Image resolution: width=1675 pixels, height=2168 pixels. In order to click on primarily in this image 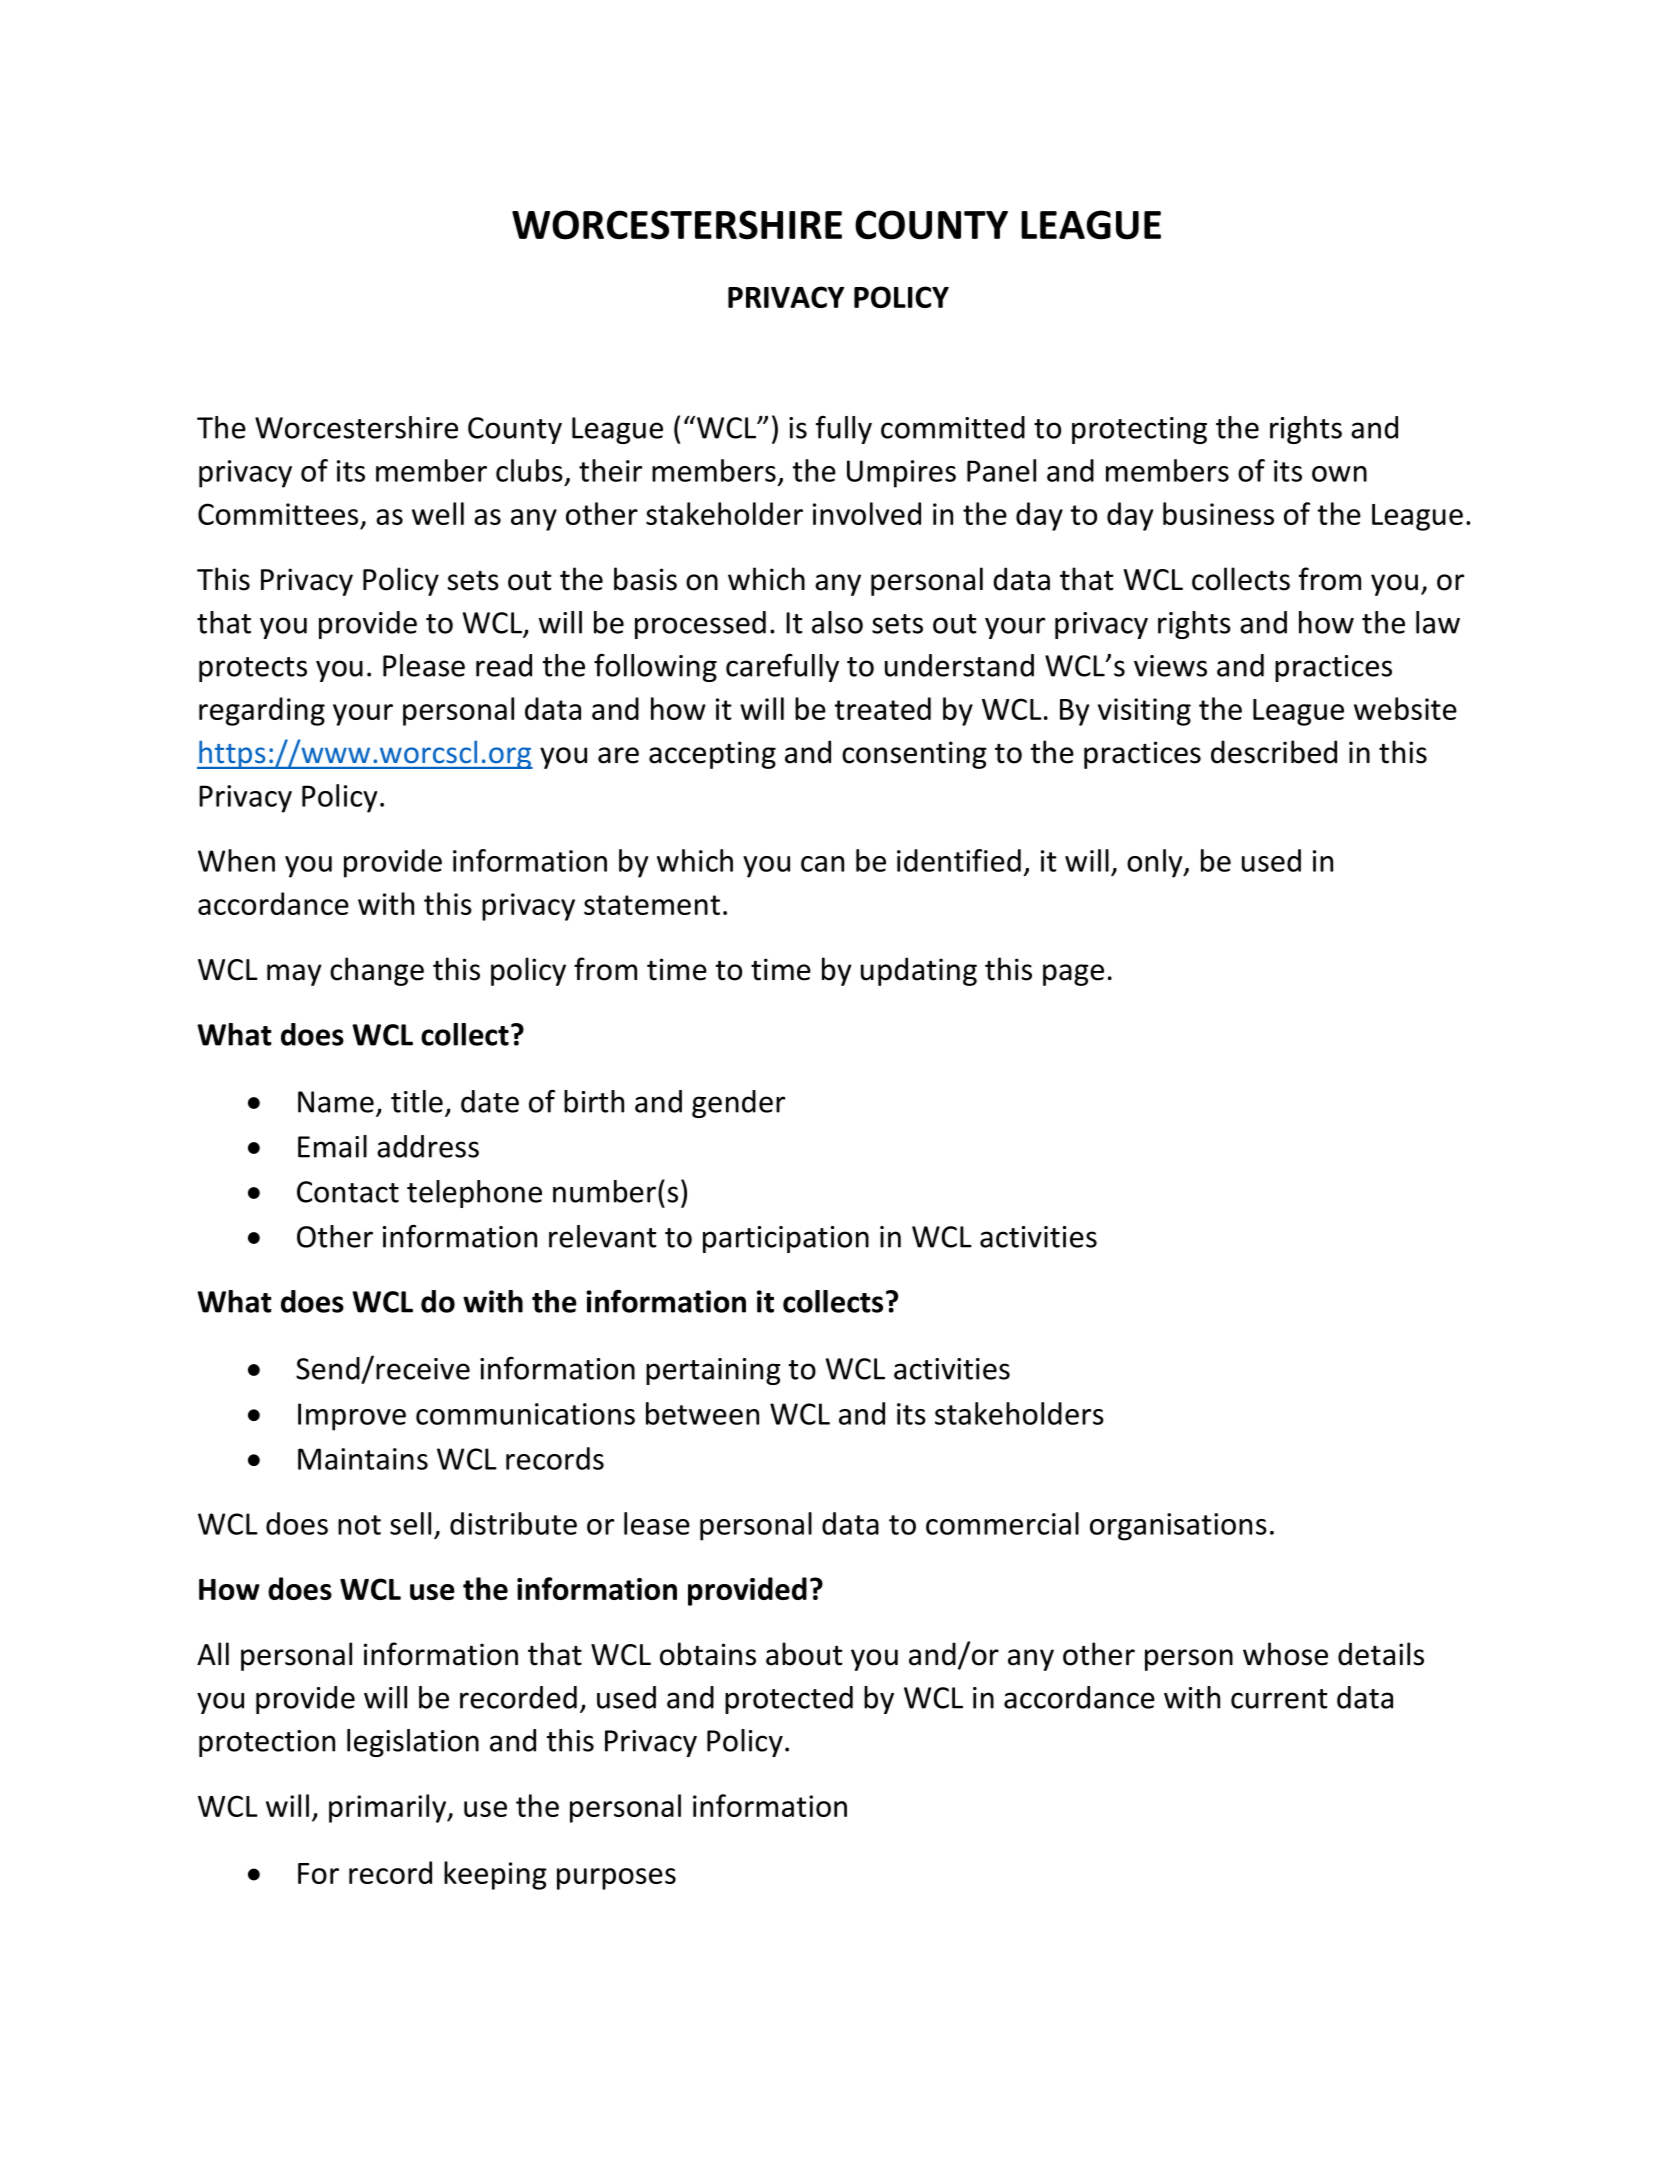, I will do `click(389, 1808)`.
